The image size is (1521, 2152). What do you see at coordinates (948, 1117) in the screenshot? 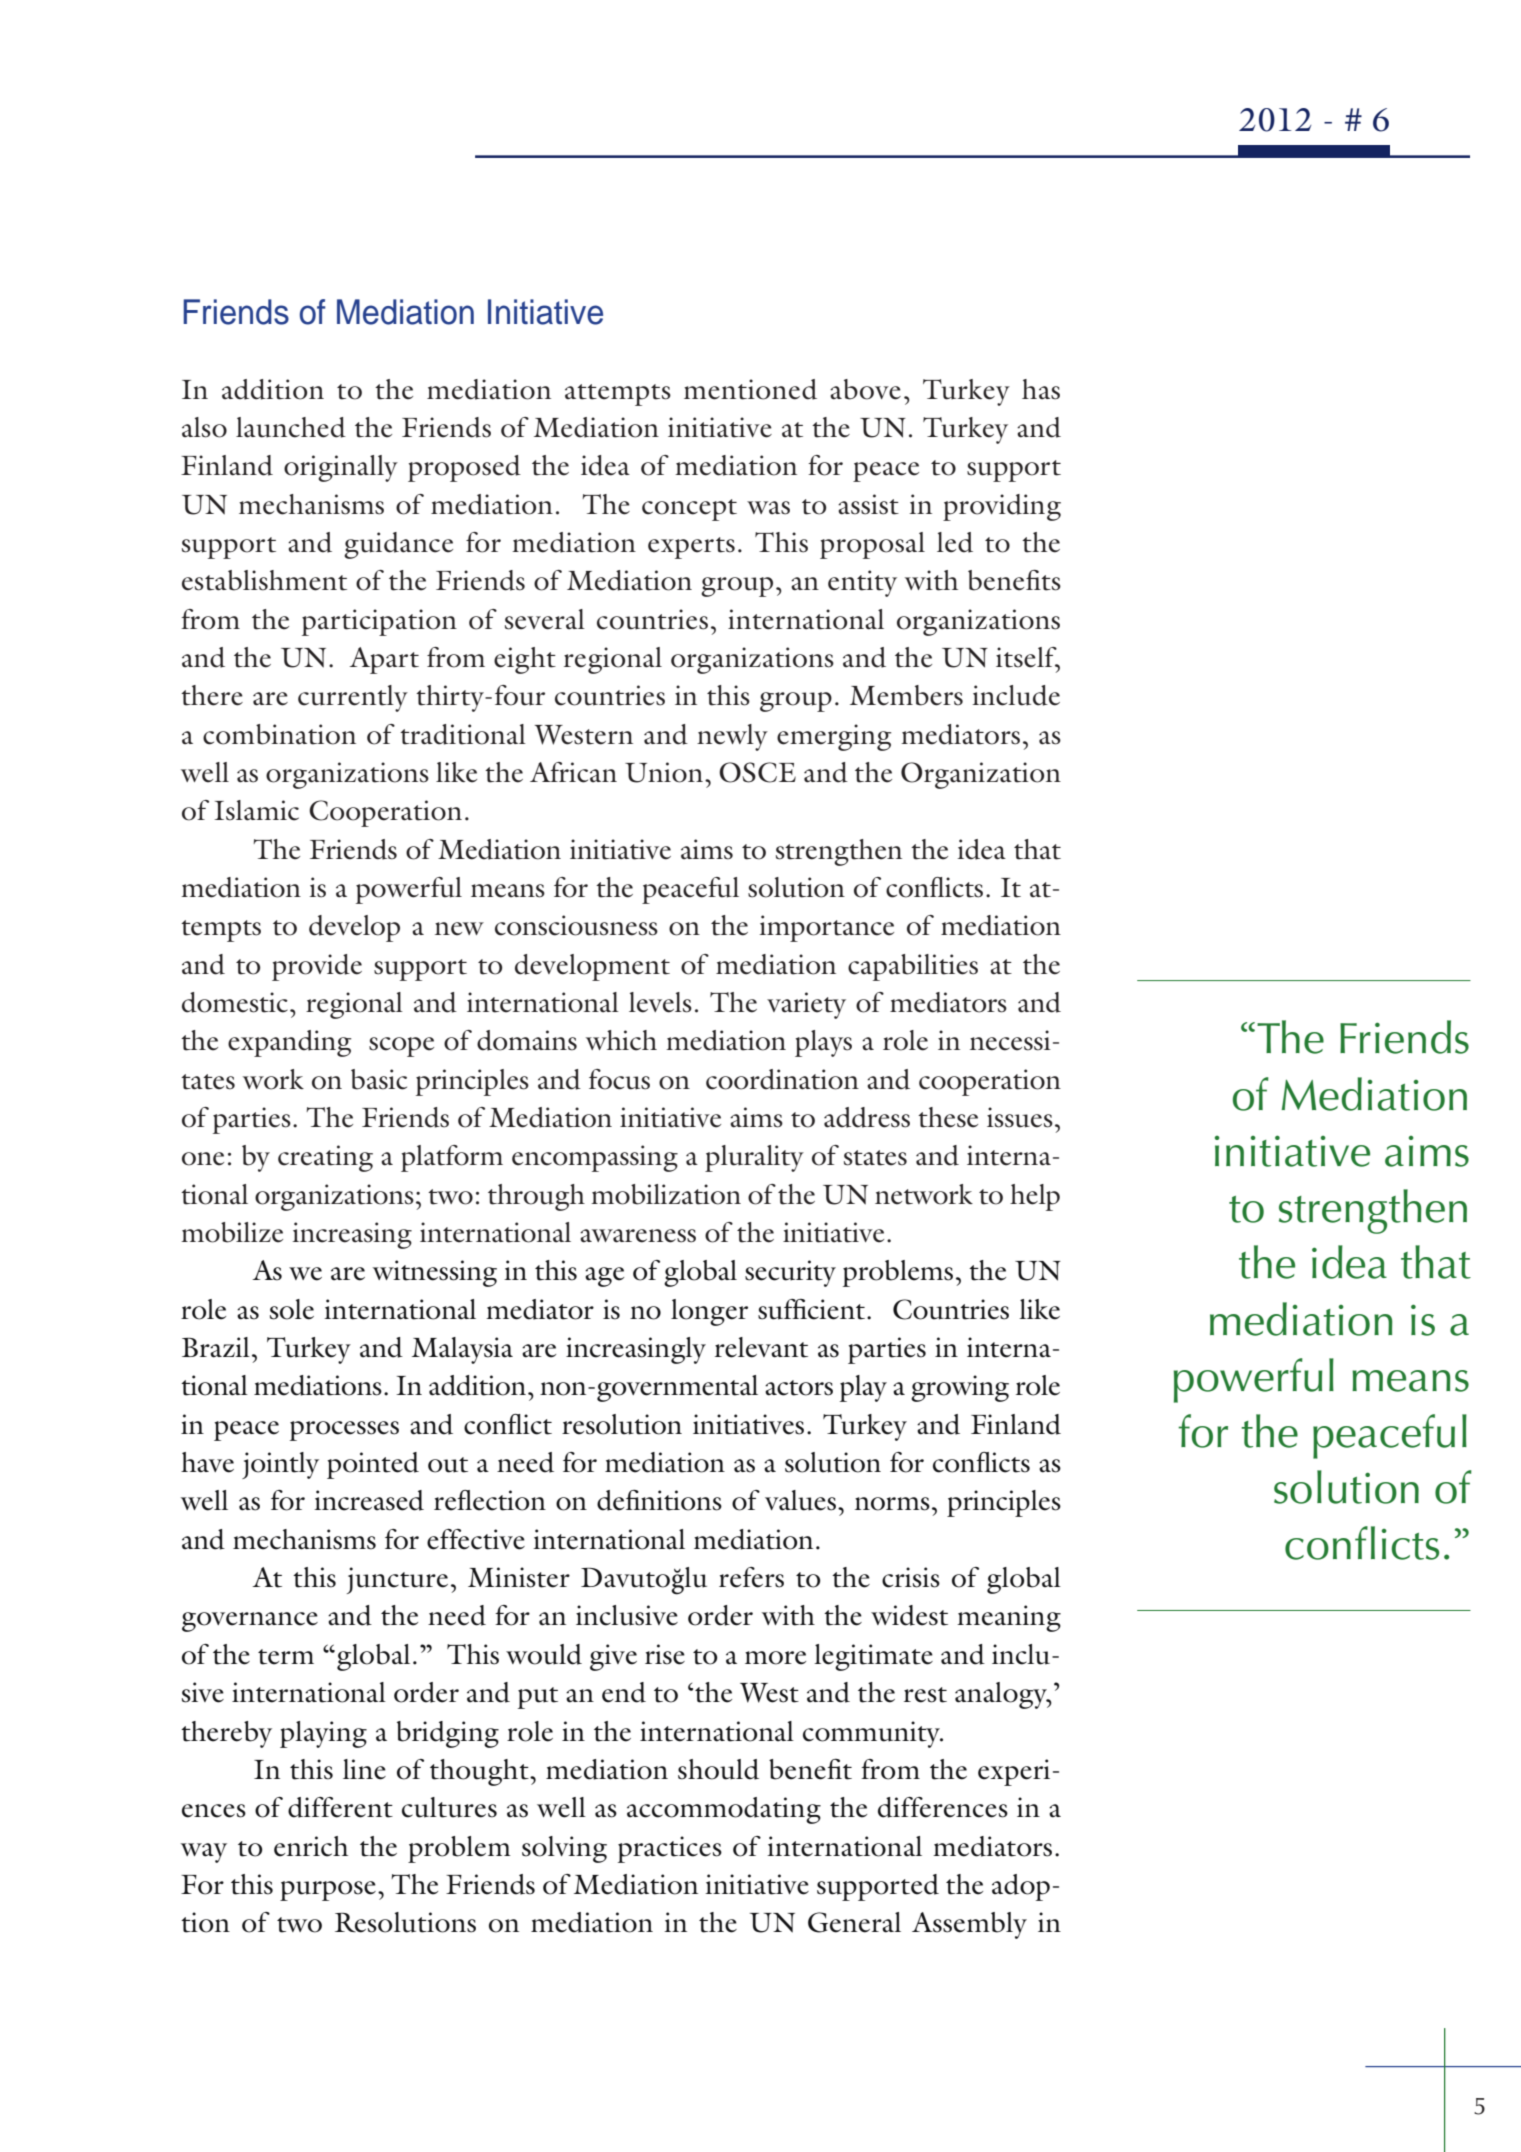
I see `these` at bounding box center [948, 1117].
